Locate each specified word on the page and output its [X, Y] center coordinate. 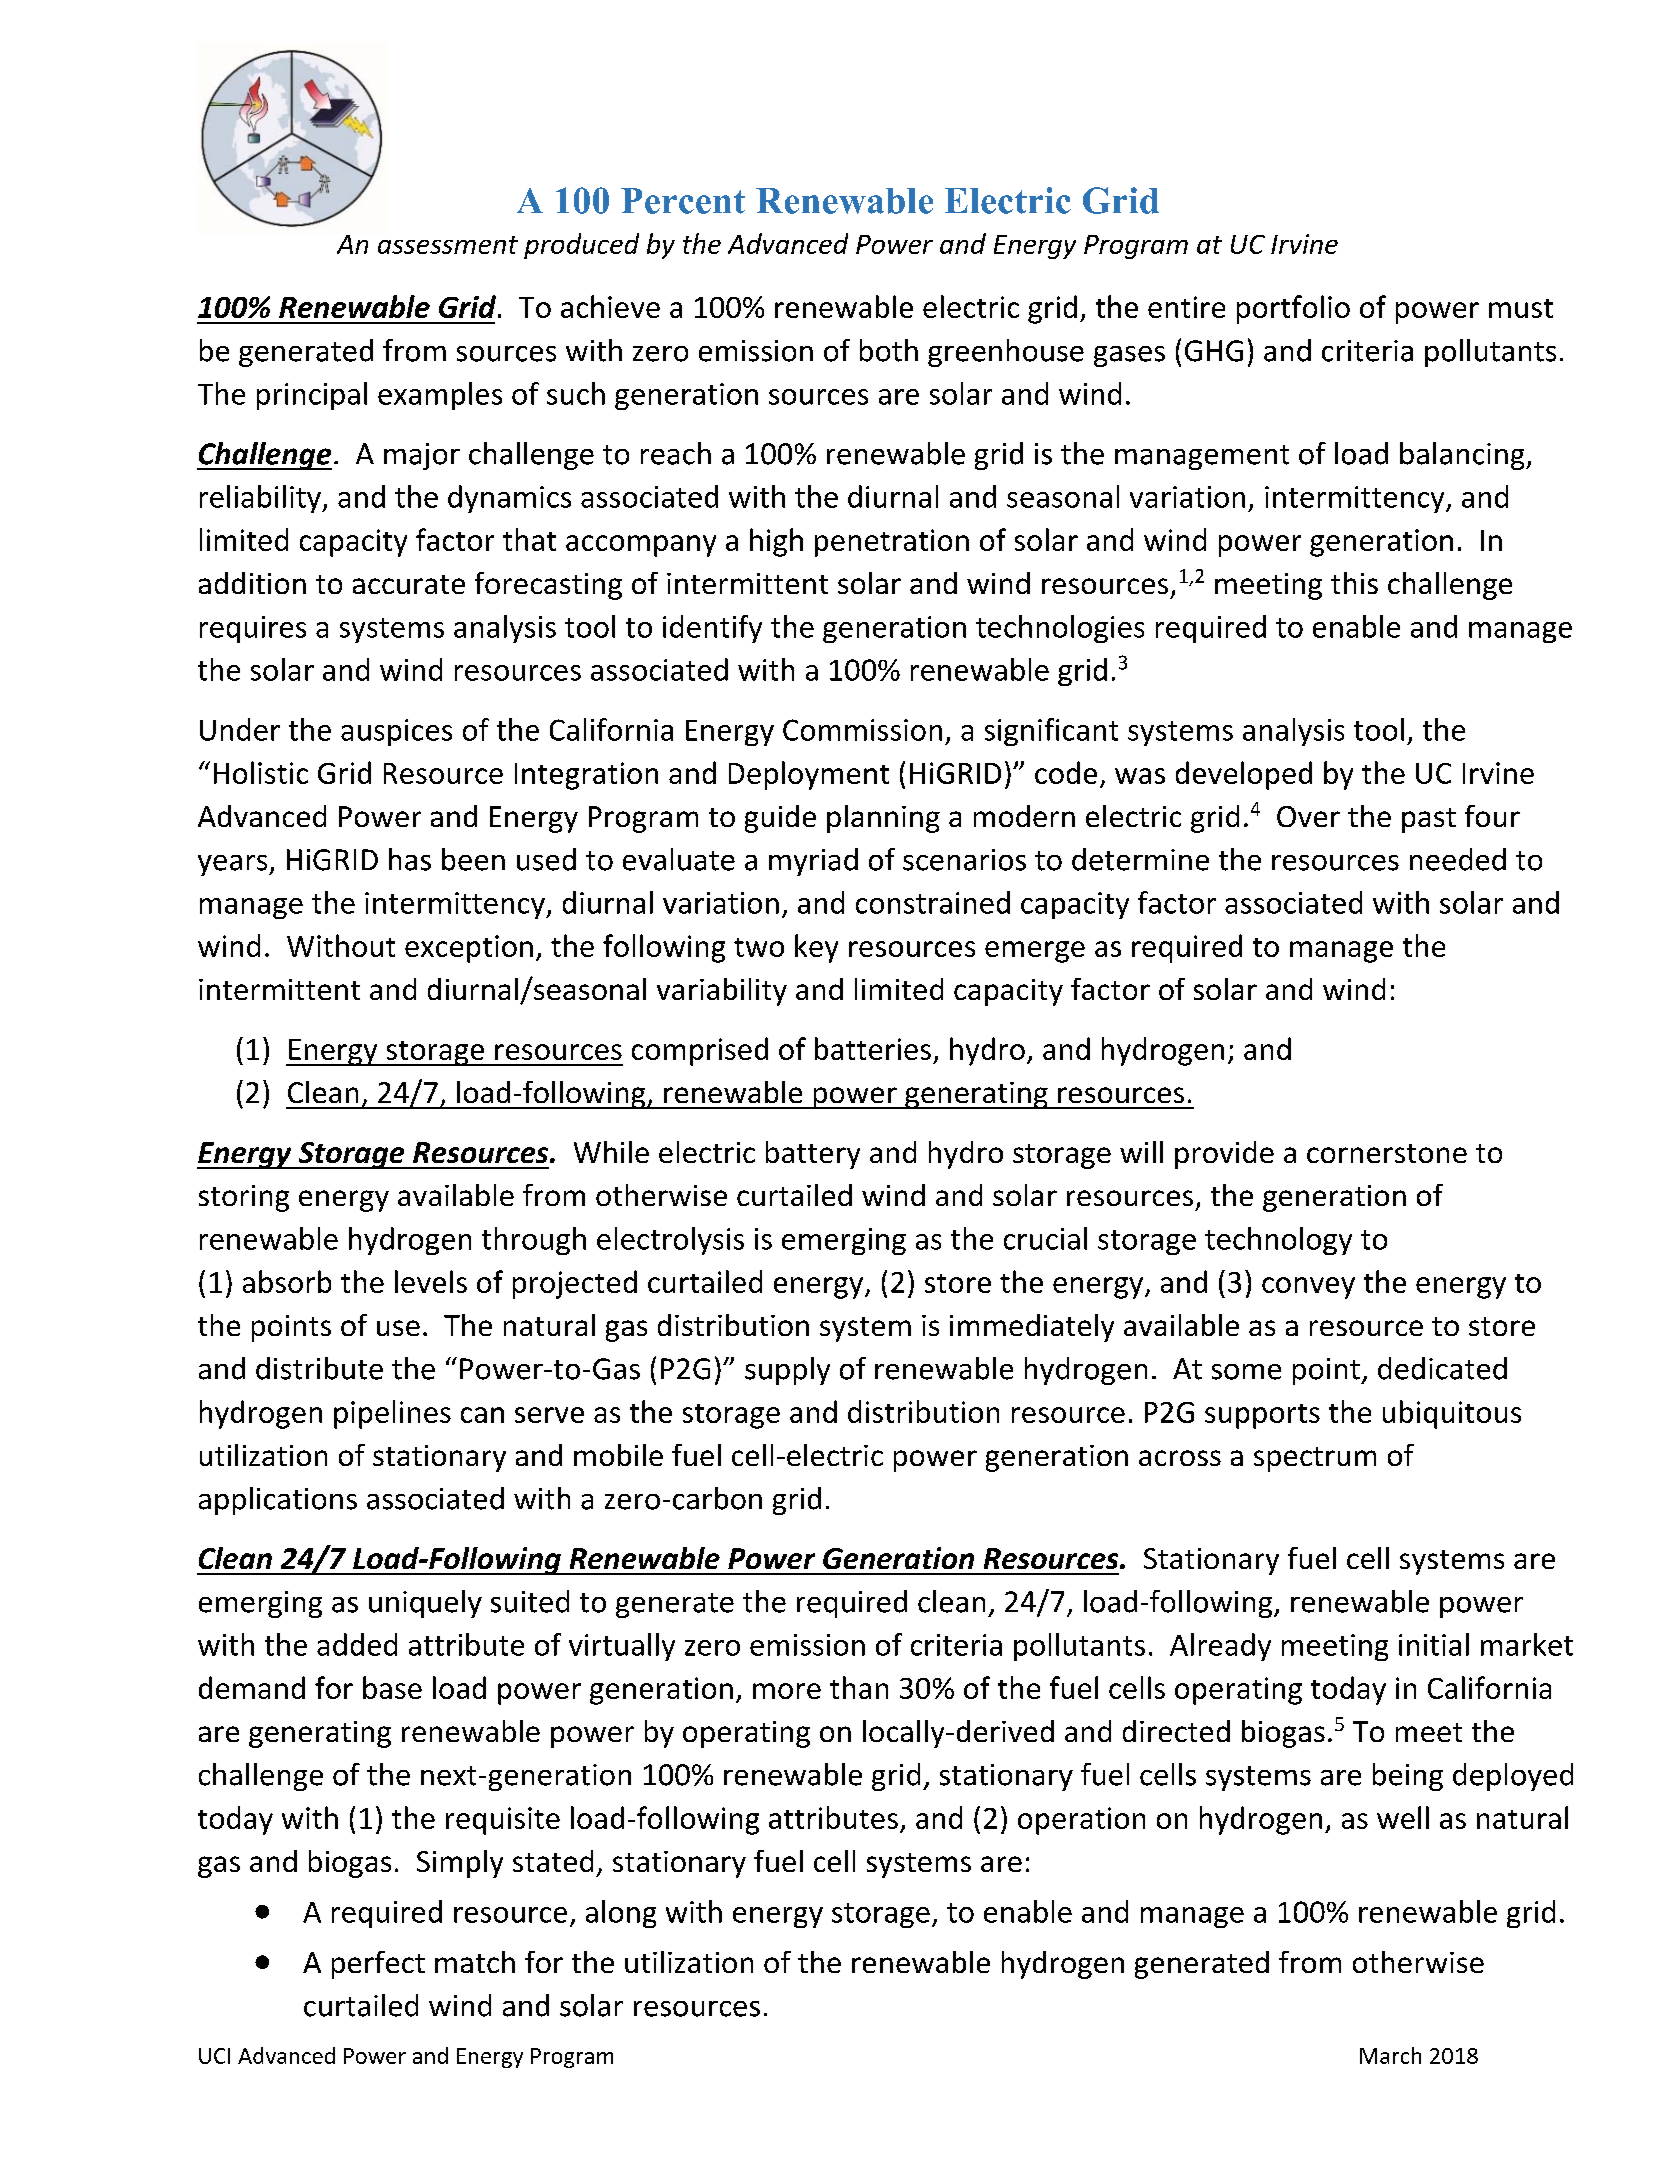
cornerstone [1387, 1153]
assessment [448, 245]
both [889, 350]
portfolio [1293, 309]
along [621, 1914]
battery [813, 1155]
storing [244, 1198]
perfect [378, 1965]
